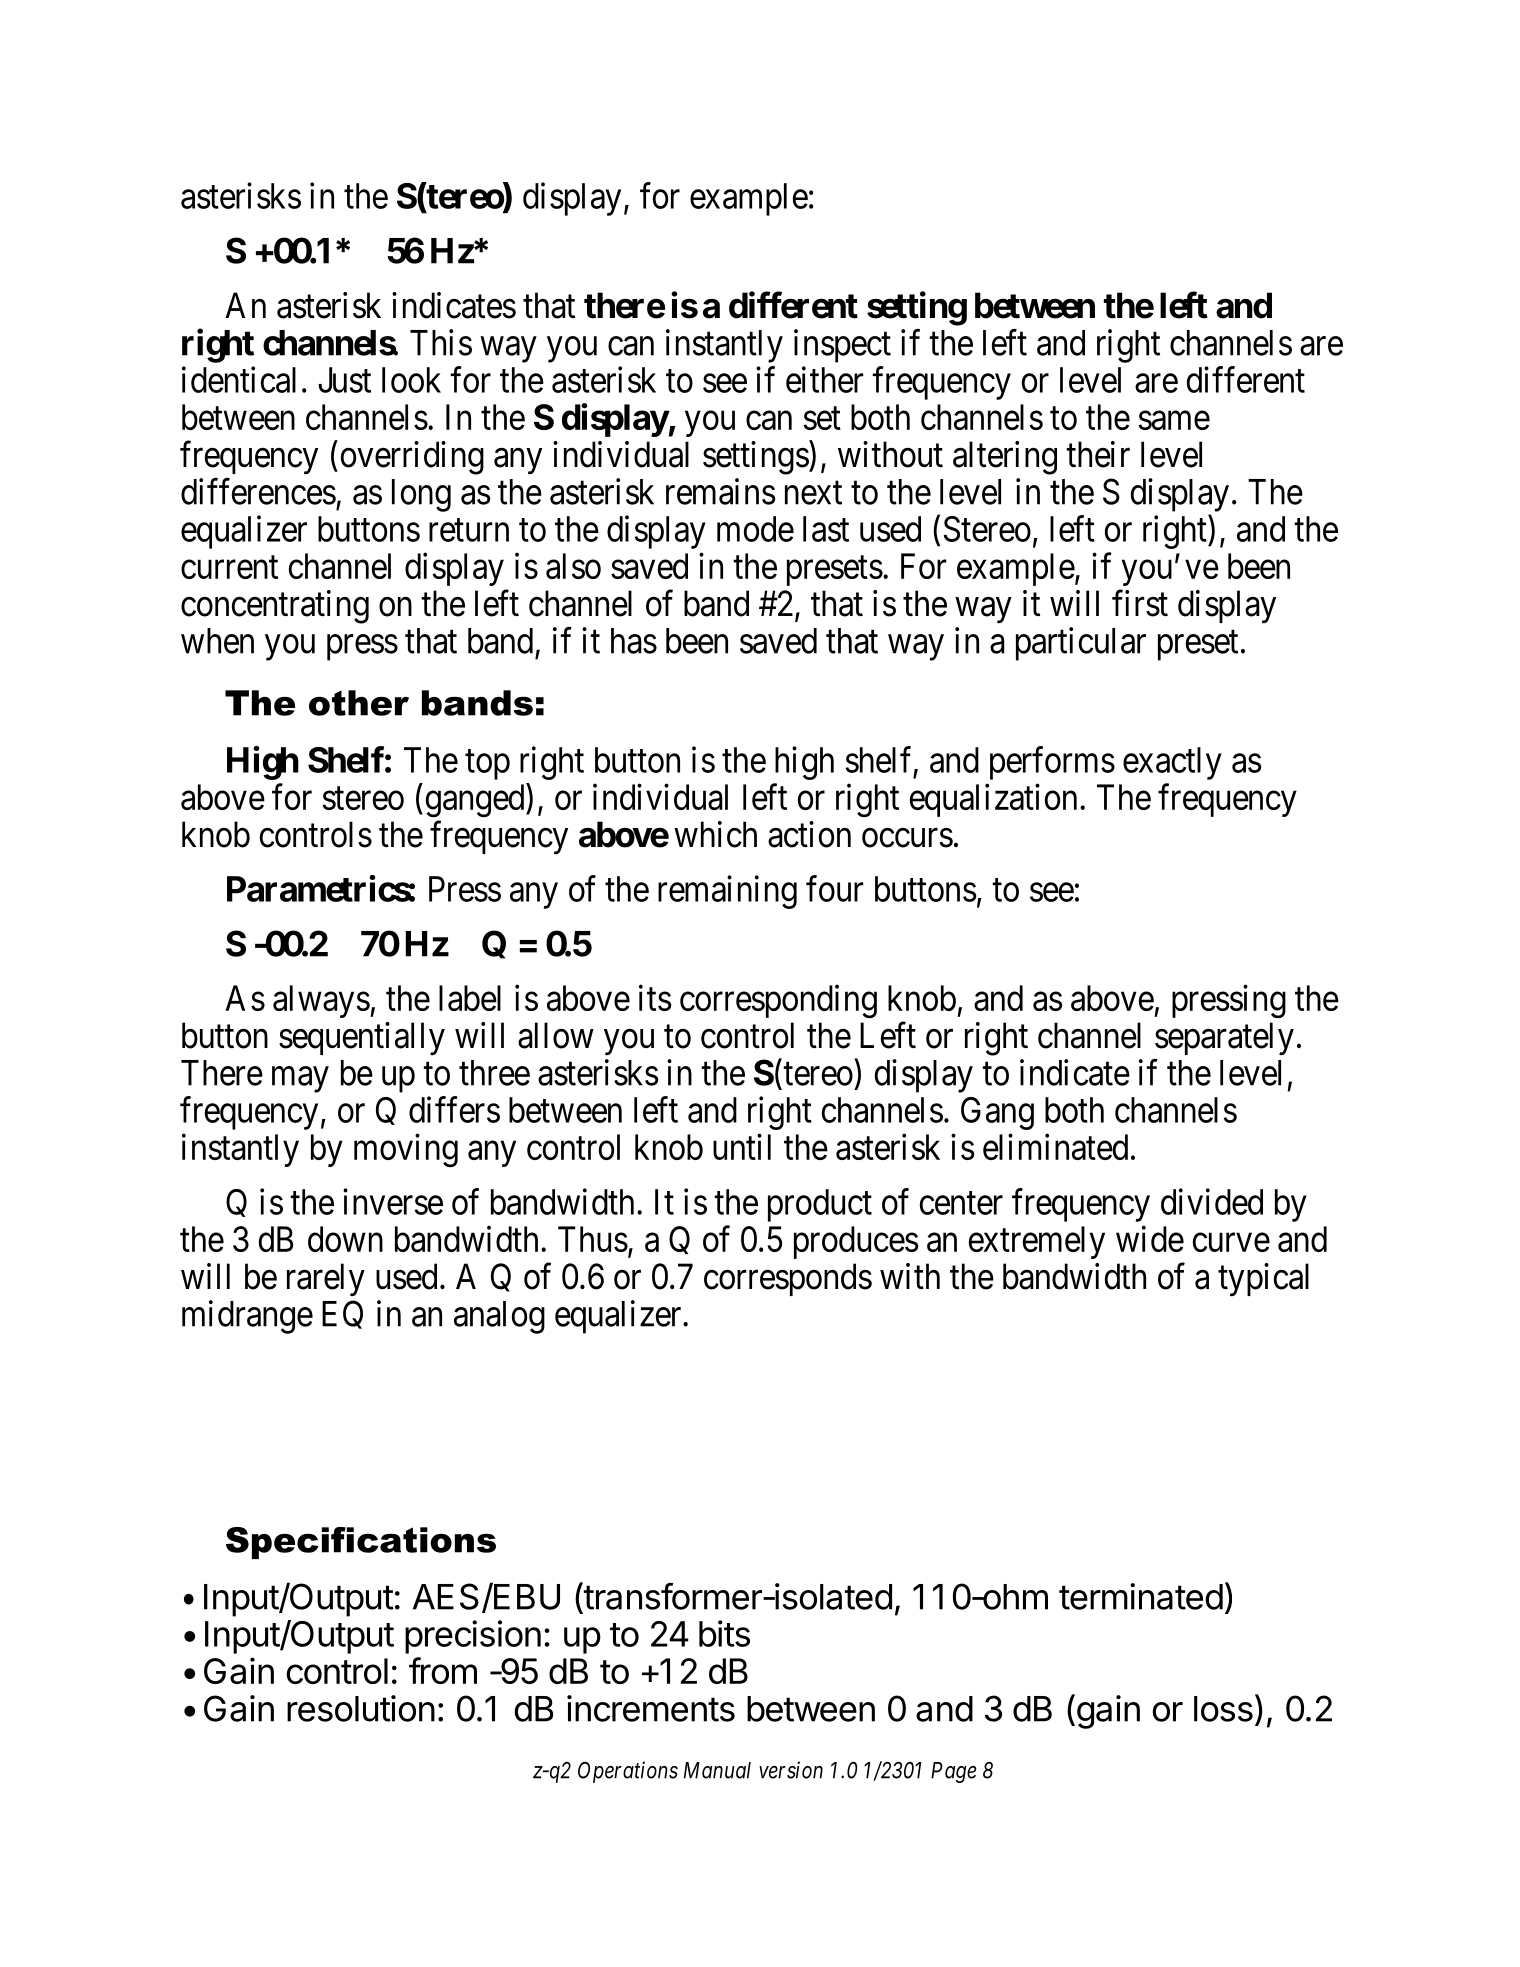 Image resolution: width=1520 pixels, height=1967 pixels. What do you see at coordinates (361, 1708) in the screenshot?
I see `resolution` at bounding box center [361, 1708].
